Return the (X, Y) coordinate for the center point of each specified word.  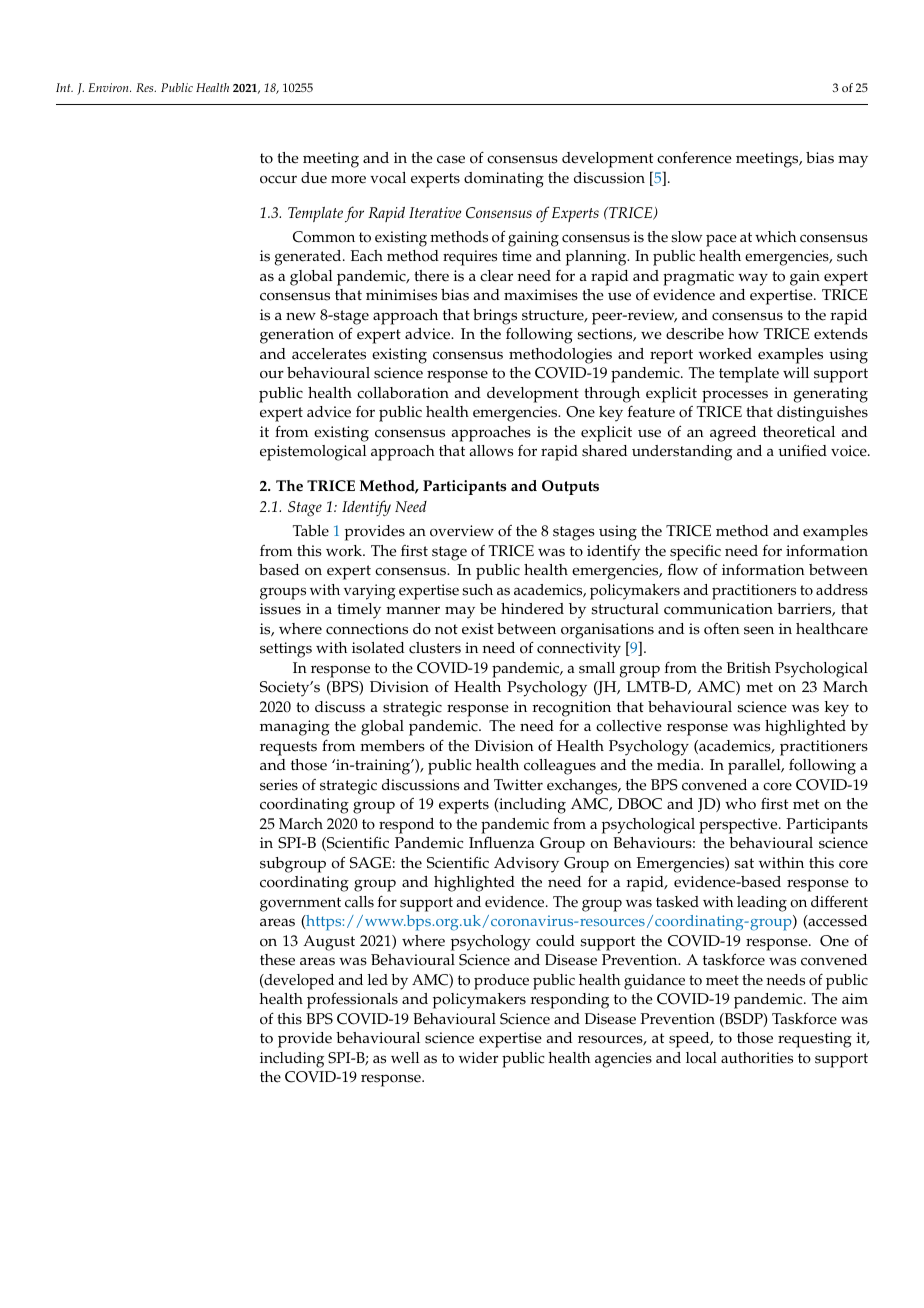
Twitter (518, 785)
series (279, 785)
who (740, 804)
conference (694, 157)
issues (280, 609)
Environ (109, 87)
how (743, 334)
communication (718, 609)
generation (297, 336)
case (451, 159)
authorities (757, 1058)
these (277, 960)
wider (478, 1058)
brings (495, 317)
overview (462, 531)
